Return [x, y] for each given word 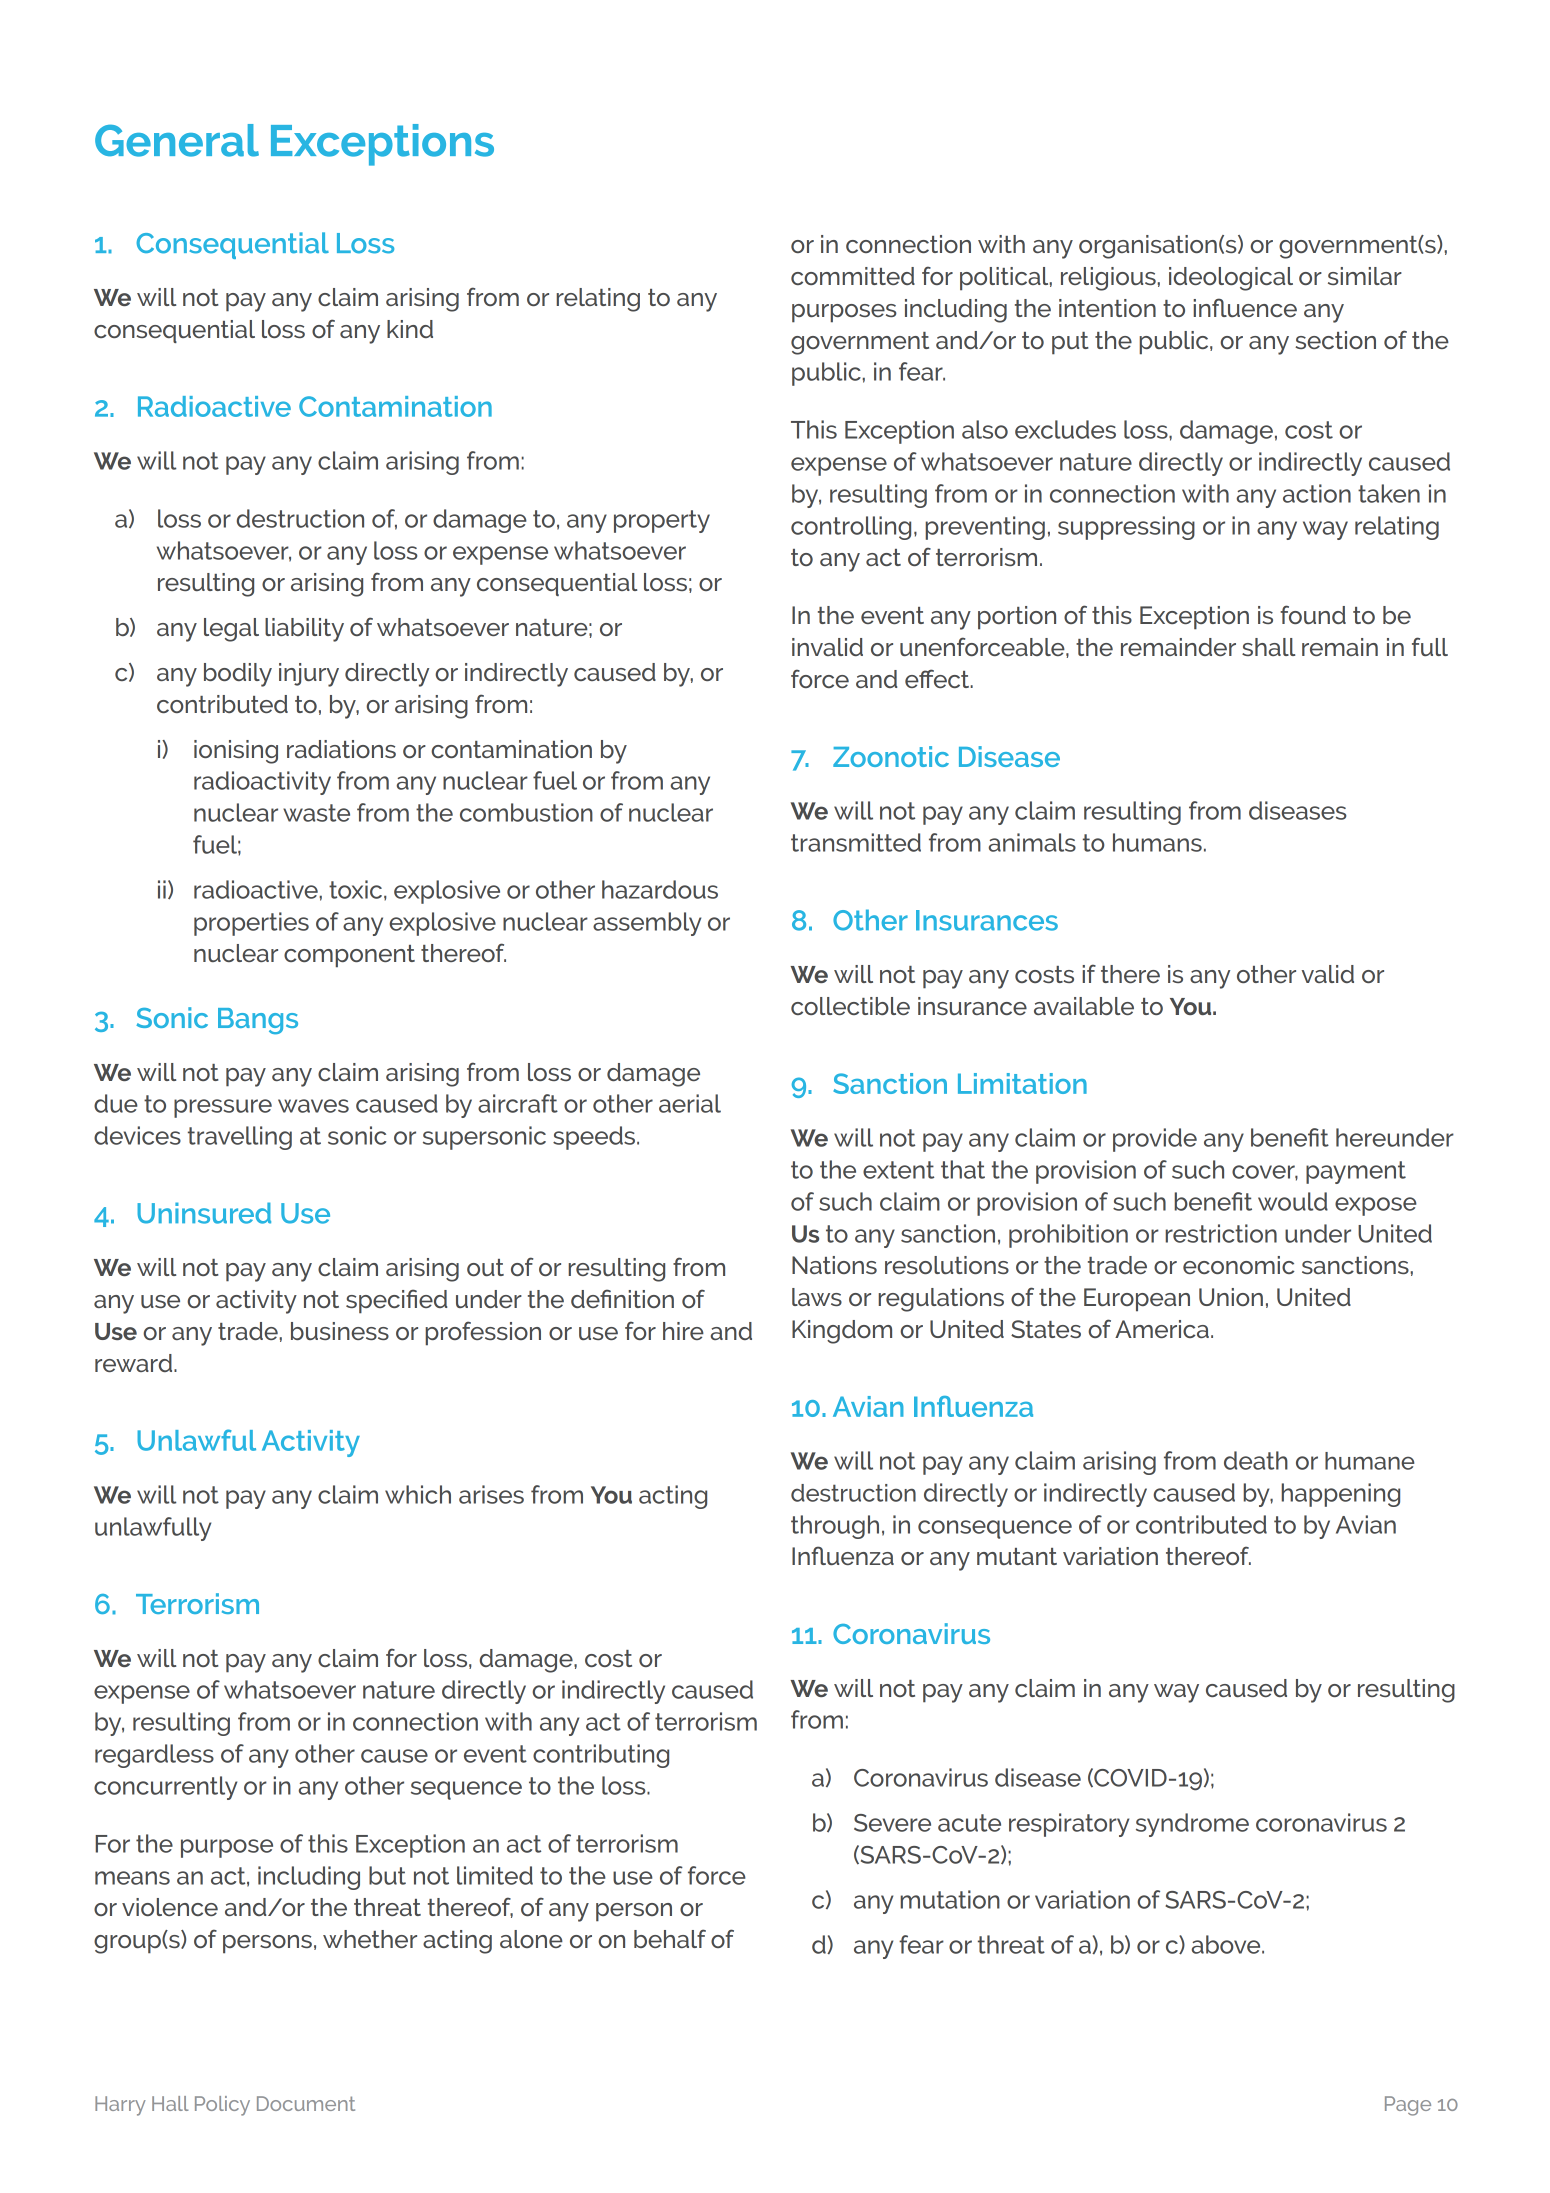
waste [316, 813]
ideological [1231, 279]
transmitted [856, 842]
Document [306, 2103]
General [177, 140]
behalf [670, 1938]
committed [853, 276]
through [835, 1527]
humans [1157, 842]
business [340, 1331]
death [1256, 1460]
